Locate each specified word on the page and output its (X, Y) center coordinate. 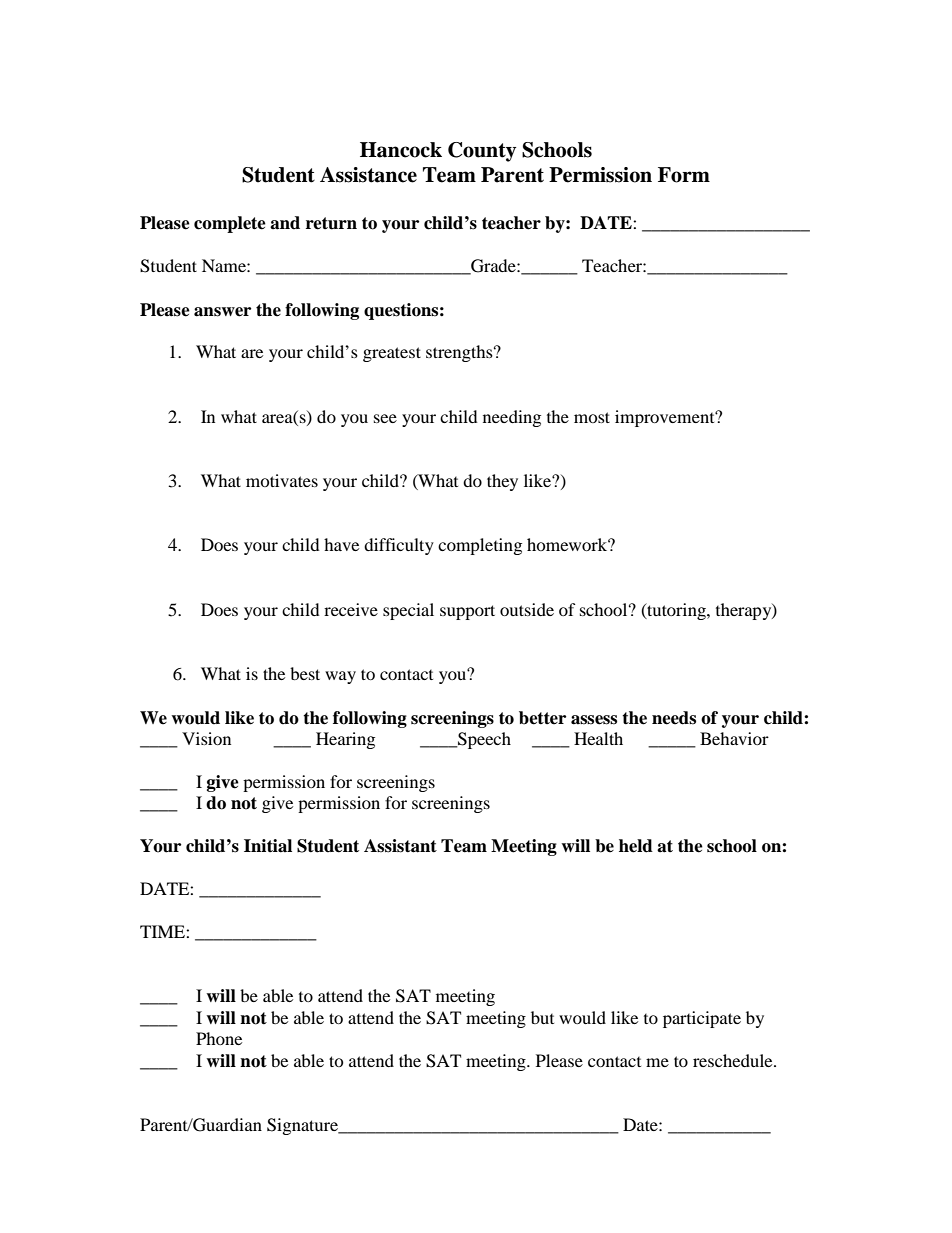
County (482, 152)
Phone (219, 1038)
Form (684, 175)
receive (351, 609)
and (285, 223)
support (467, 612)
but (542, 1017)
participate (702, 1019)
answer (222, 312)
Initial (268, 846)
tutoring (676, 611)
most (592, 417)
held (636, 846)
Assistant (400, 846)
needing (512, 418)
